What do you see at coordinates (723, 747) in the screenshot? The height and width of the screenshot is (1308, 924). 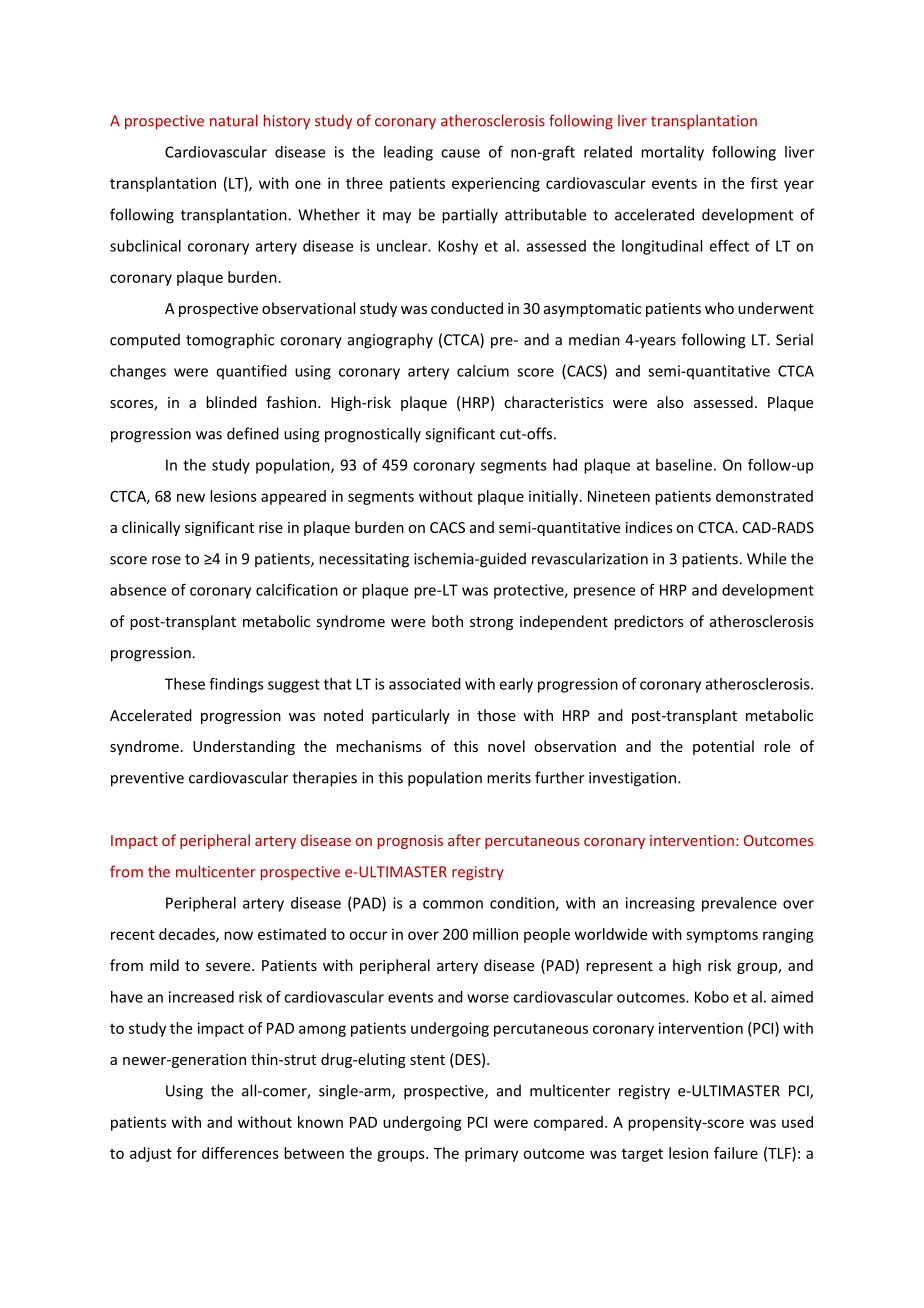 I see `potential` at bounding box center [723, 747].
